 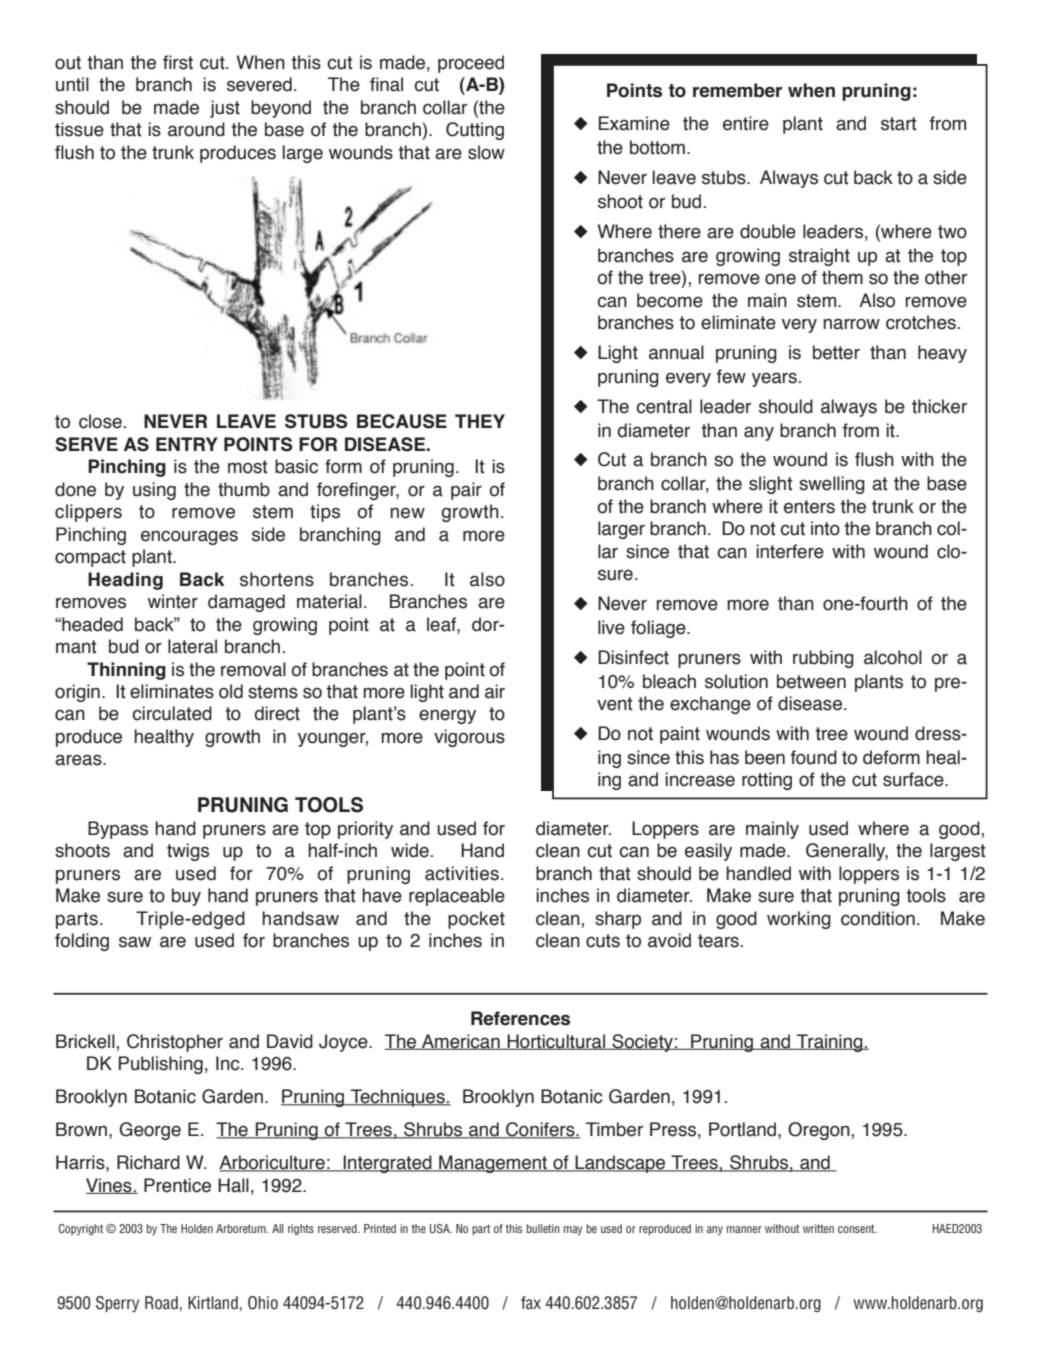 What do you see at coordinates (172, 713) in the screenshot?
I see `circulated` at bounding box center [172, 713].
